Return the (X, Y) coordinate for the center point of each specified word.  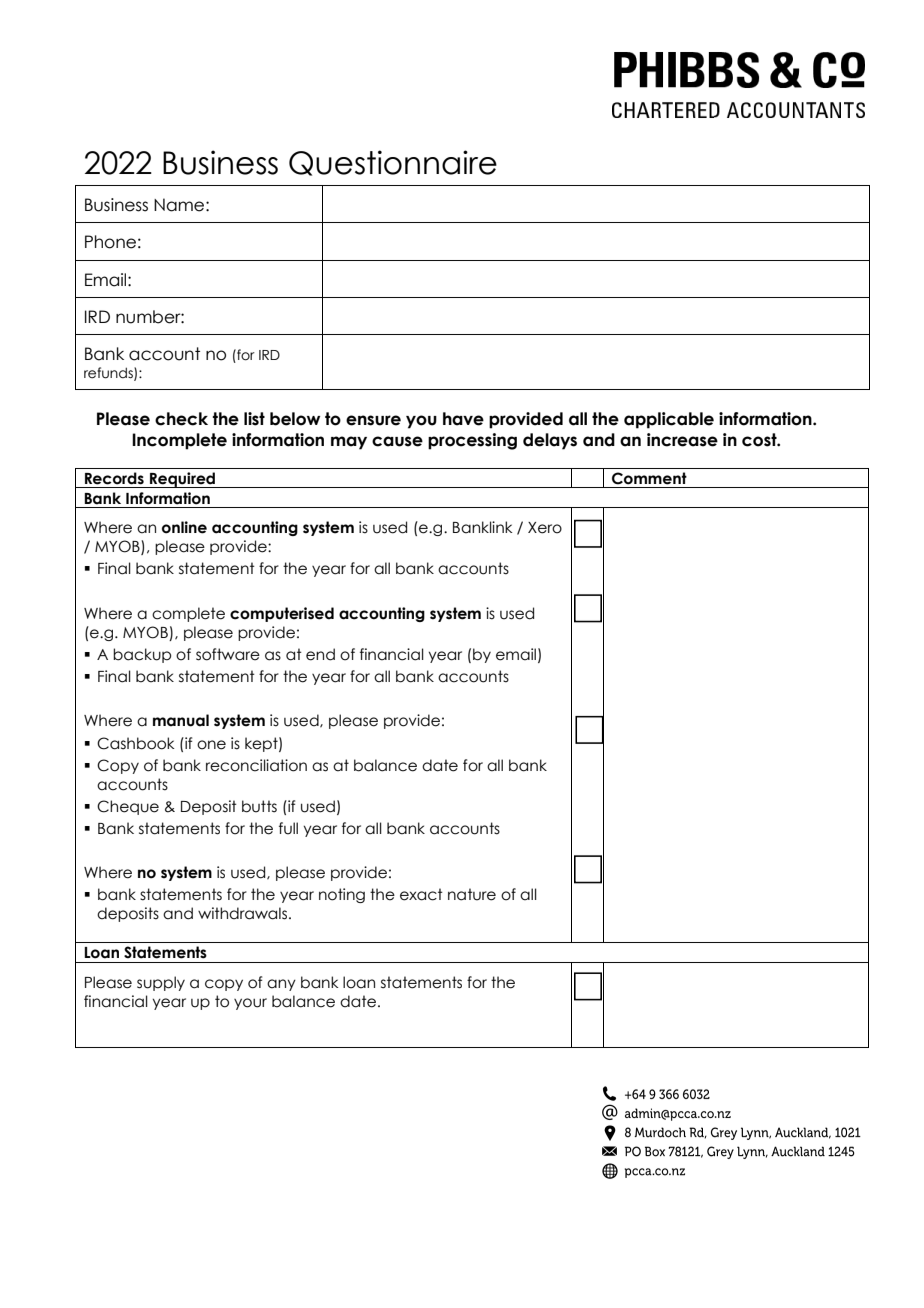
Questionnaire (393, 163)
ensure (373, 420)
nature (472, 894)
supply (161, 983)
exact (421, 894)
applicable (669, 420)
